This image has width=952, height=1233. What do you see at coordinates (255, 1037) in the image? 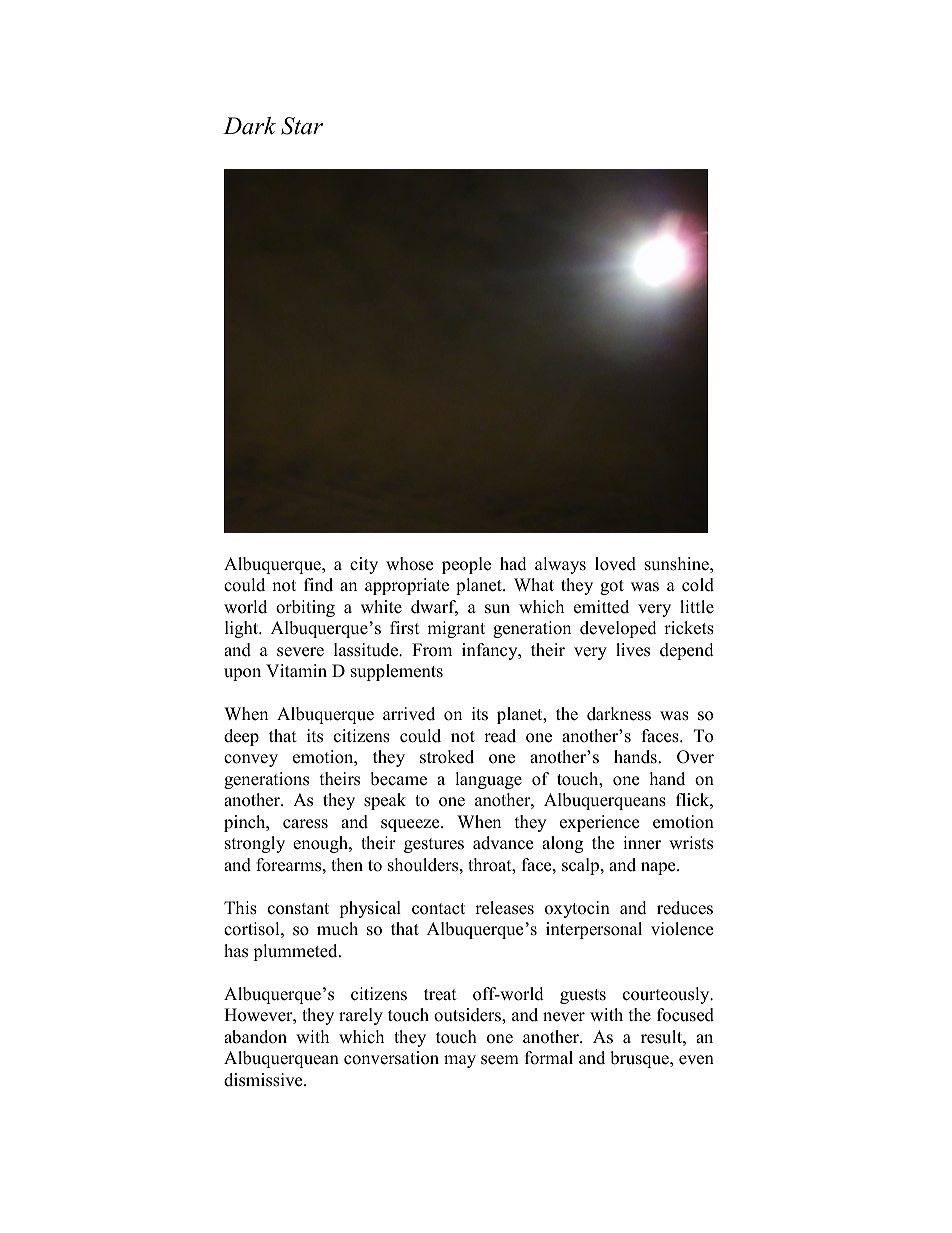
I see `abandon` at bounding box center [255, 1037].
